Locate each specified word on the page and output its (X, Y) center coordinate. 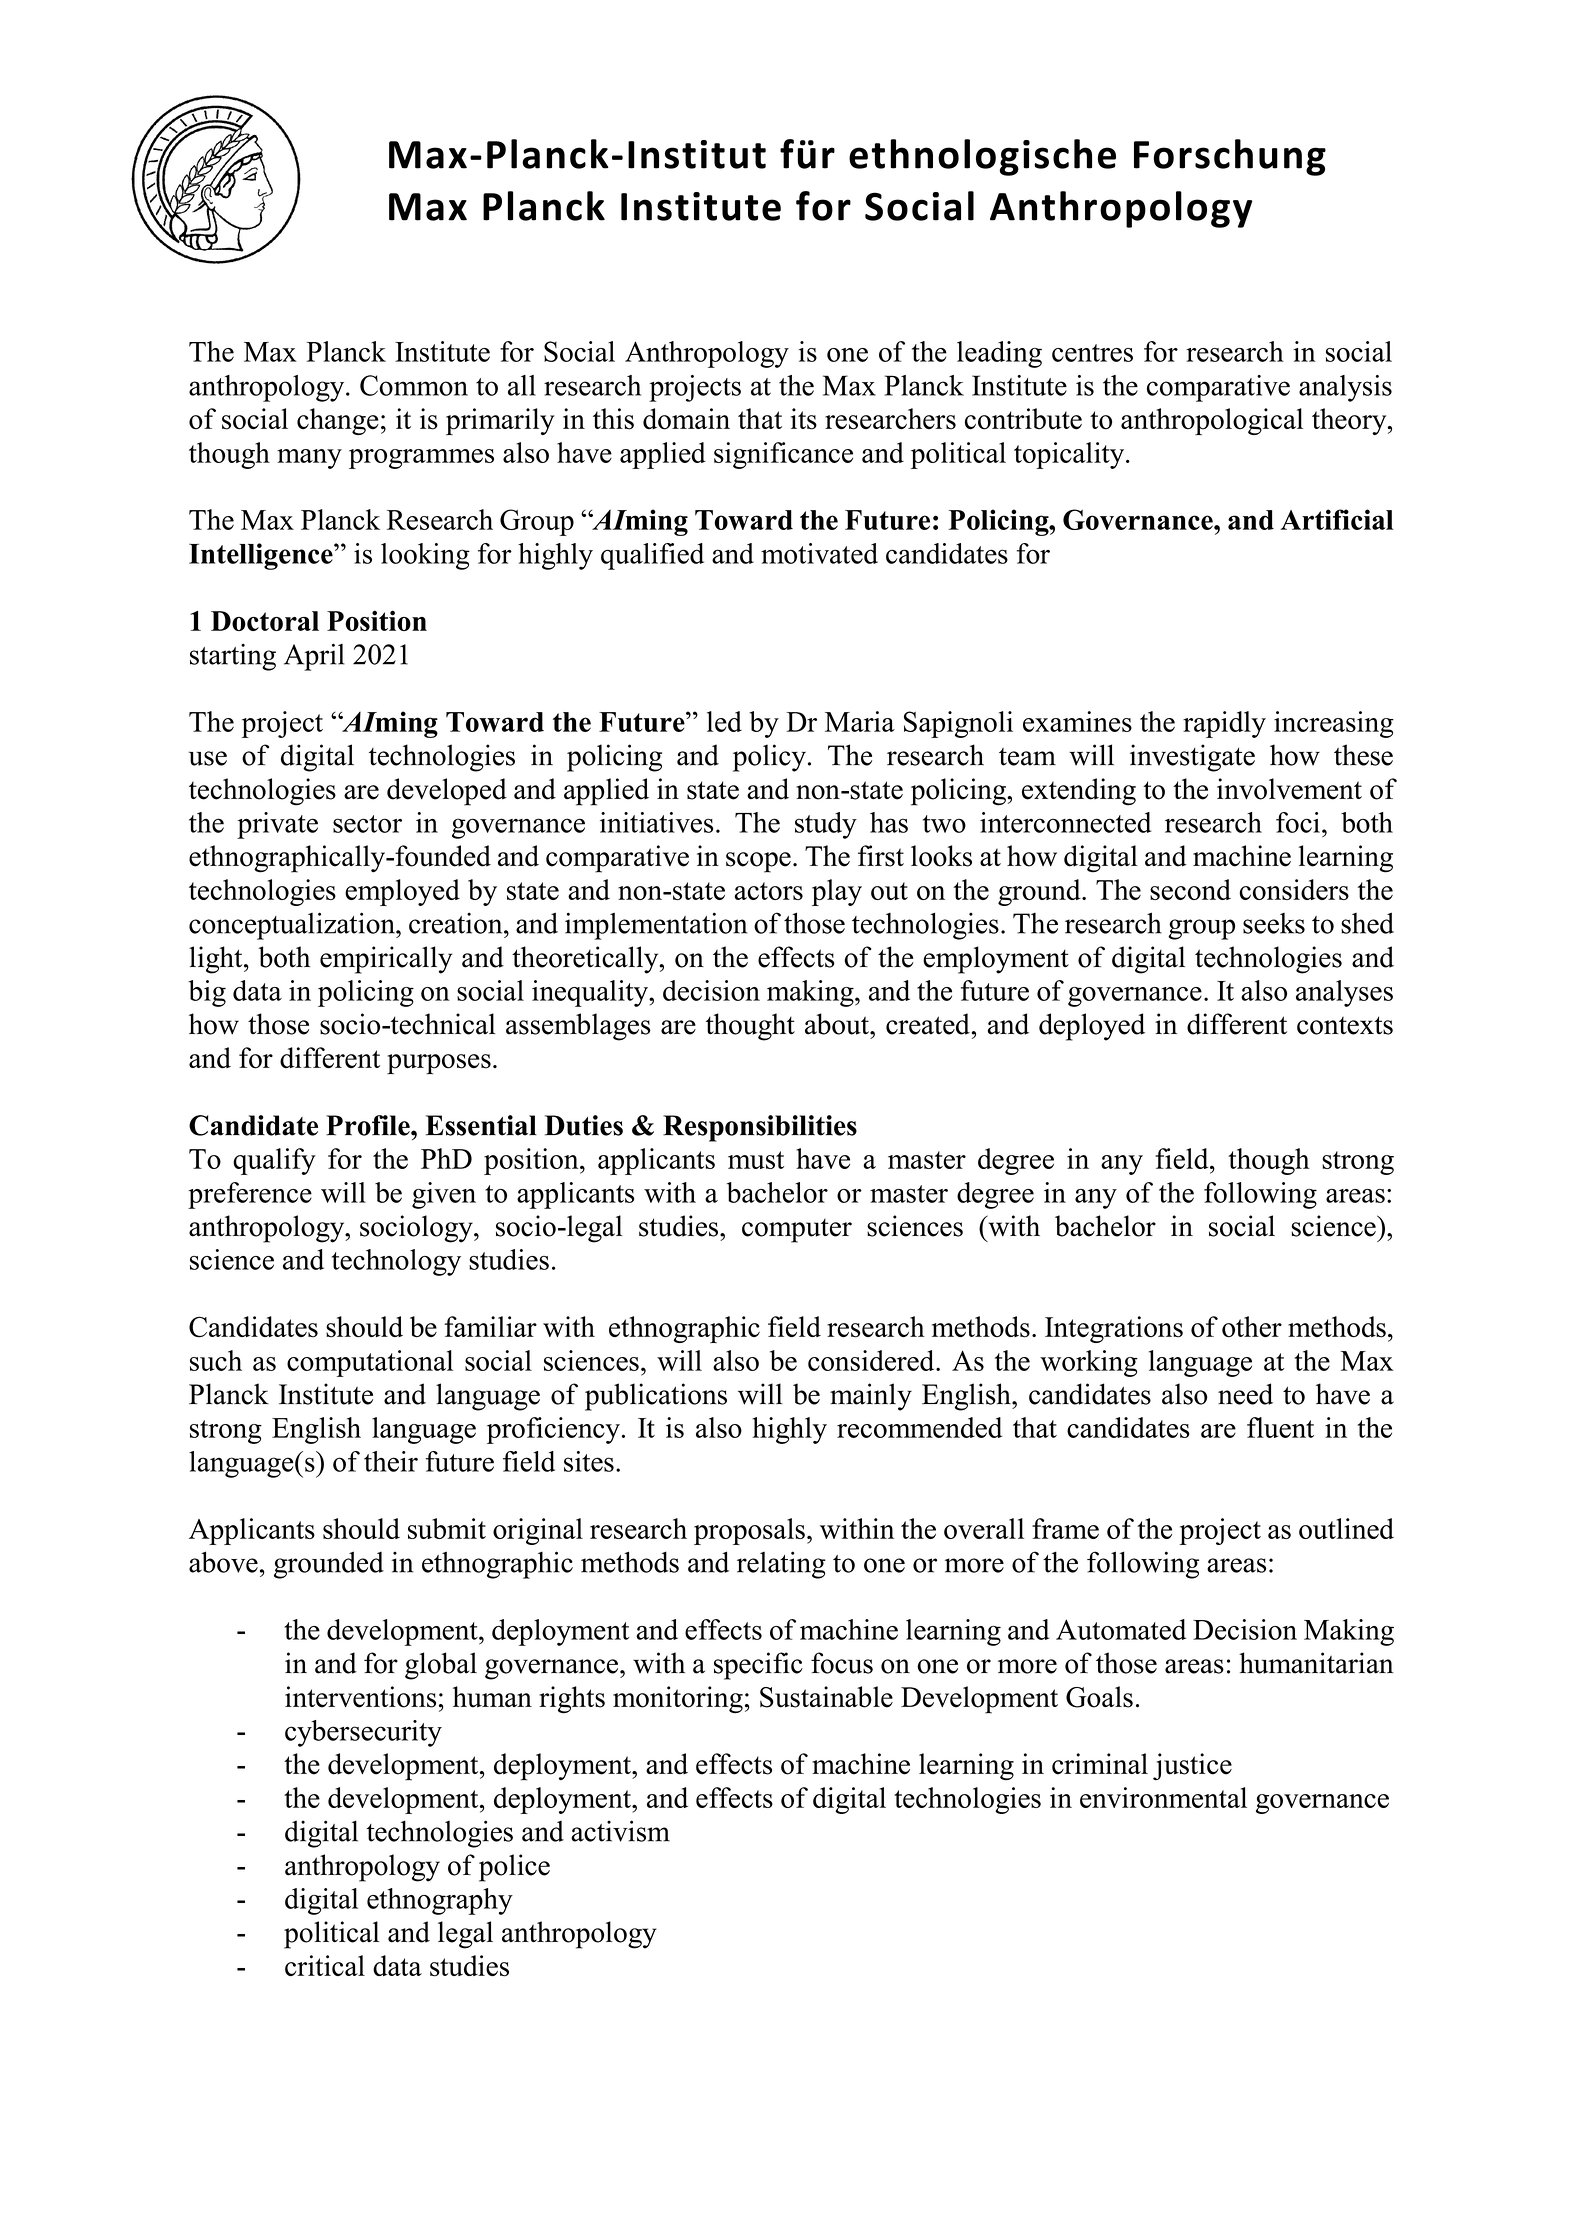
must (756, 1160)
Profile (369, 1125)
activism (620, 1831)
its (804, 419)
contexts (1345, 1025)
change (338, 421)
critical (325, 1965)
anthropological (1212, 421)
